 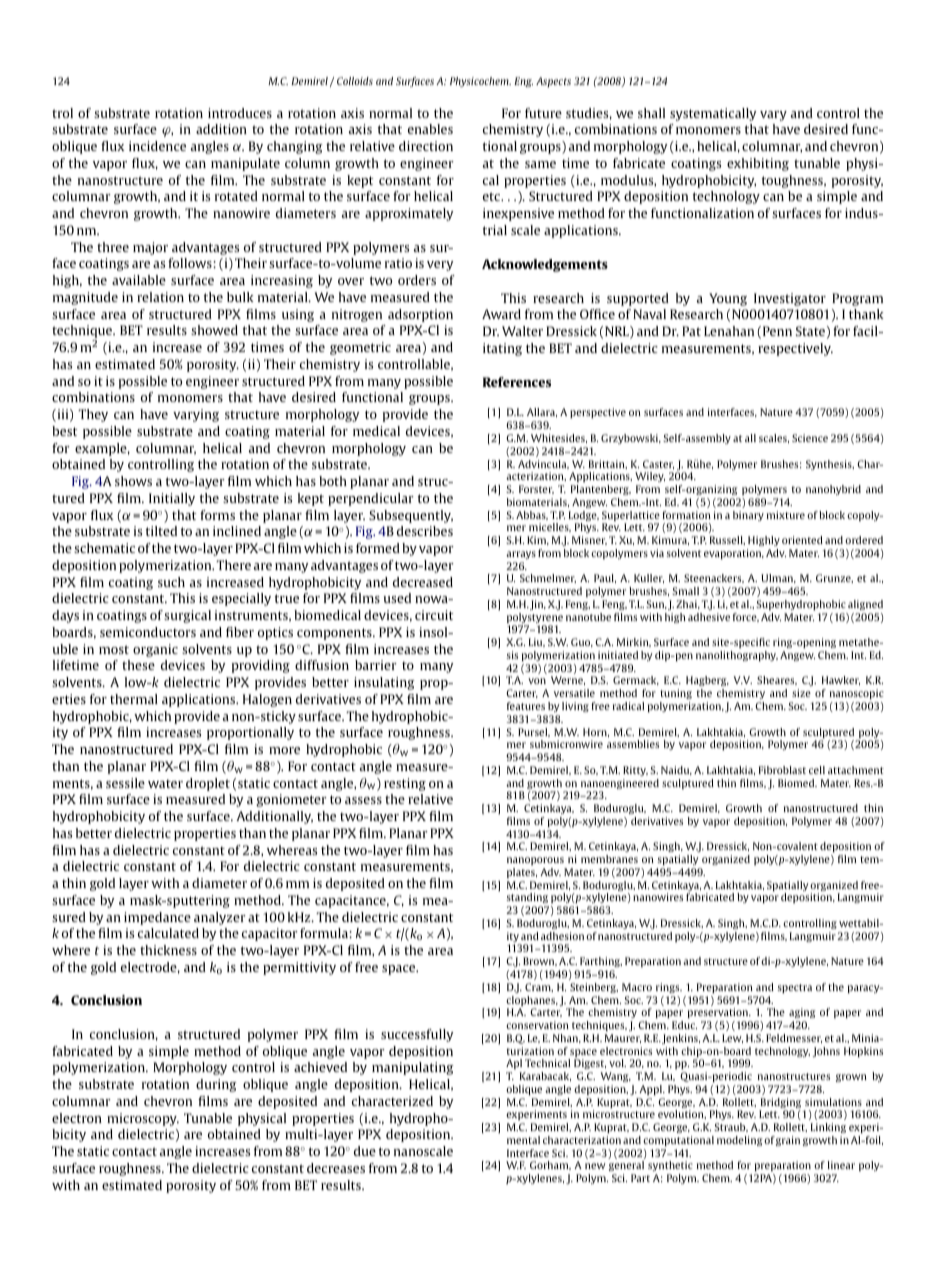 What do you see at coordinates (562, 936) in the page?
I see `adhesion` at bounding box center [562, 936].
